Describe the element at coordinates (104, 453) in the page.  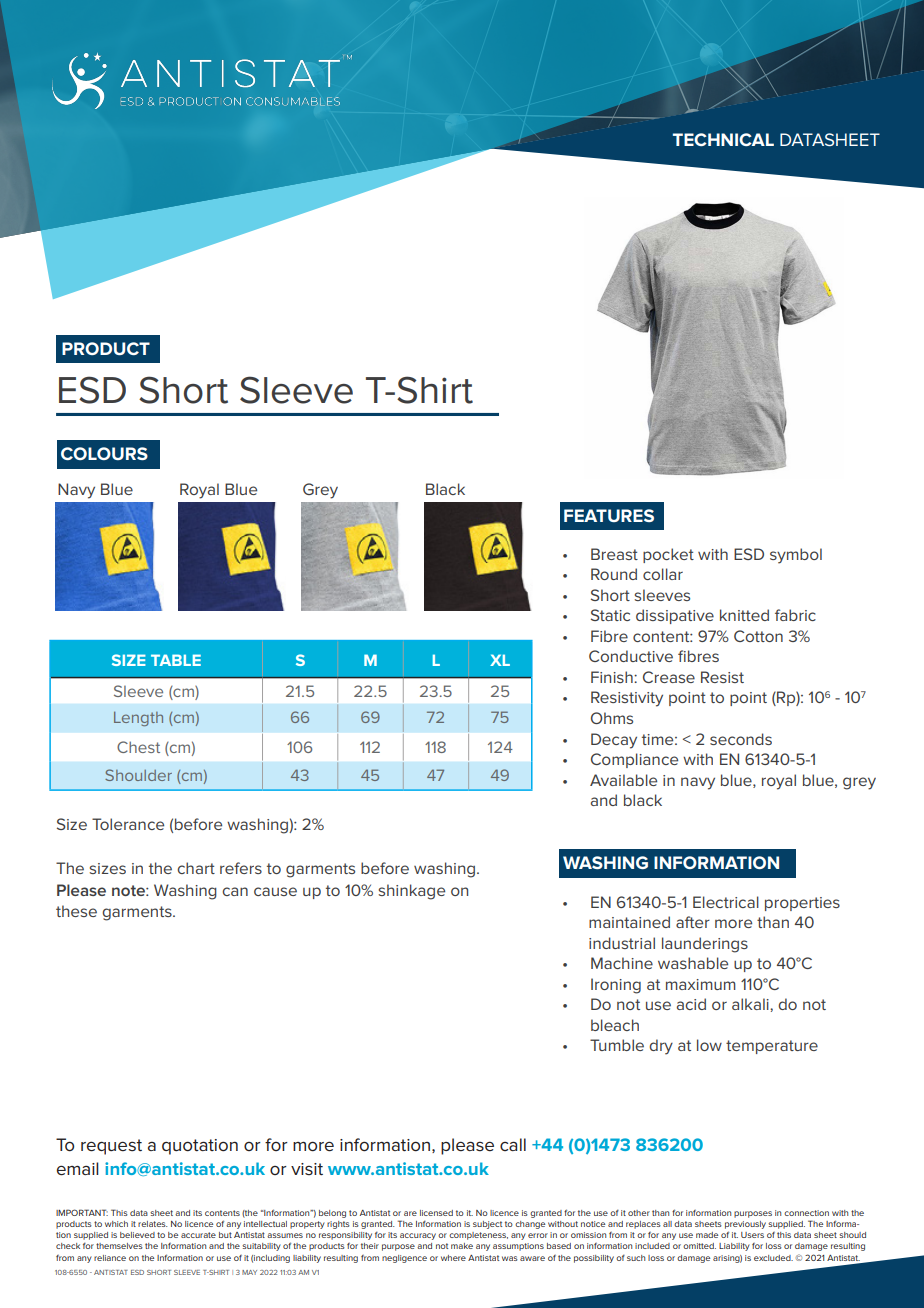
I see `COLOURS` at that location.
